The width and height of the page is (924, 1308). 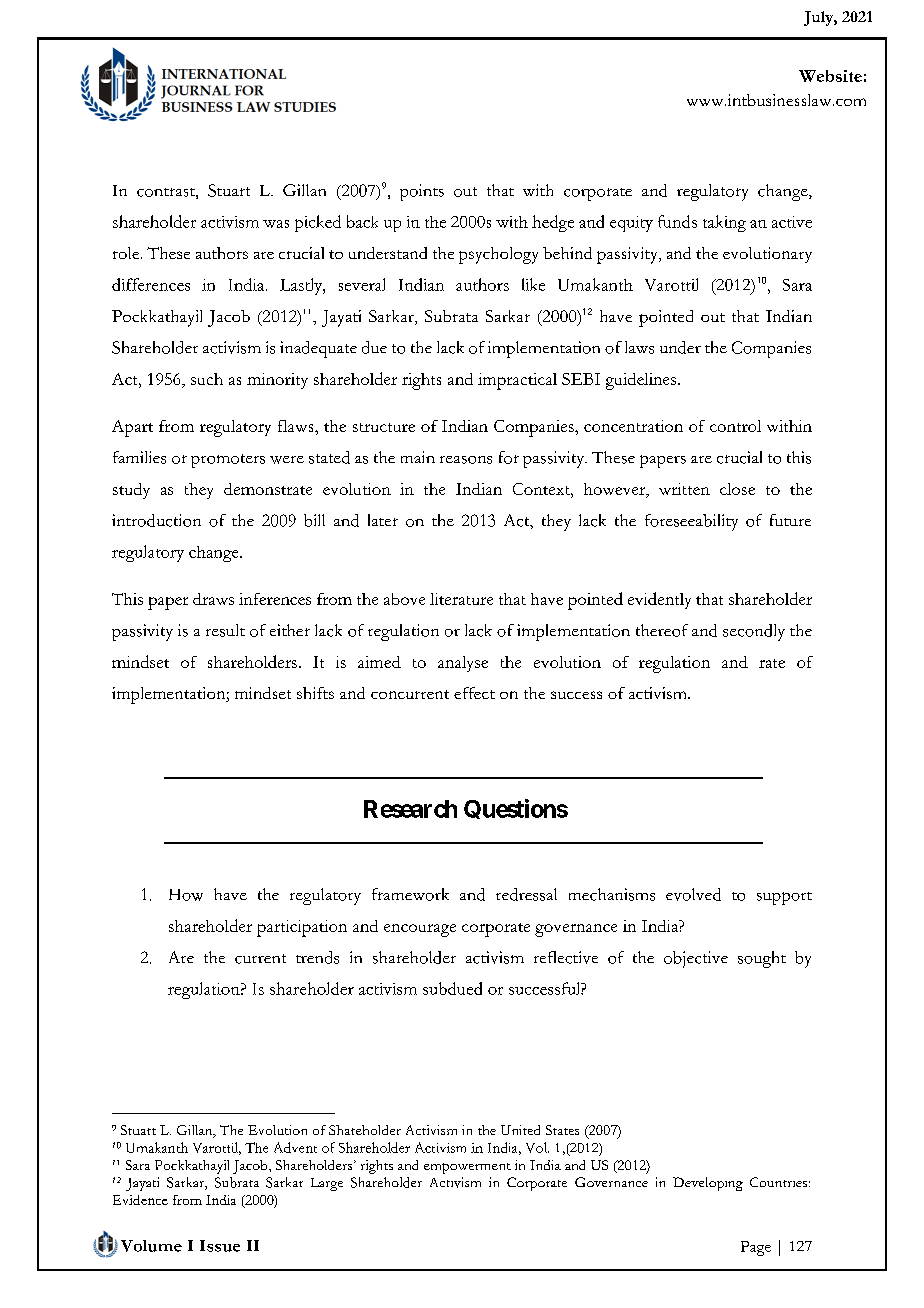 I want to click on result, so click(x=225, y=630).
